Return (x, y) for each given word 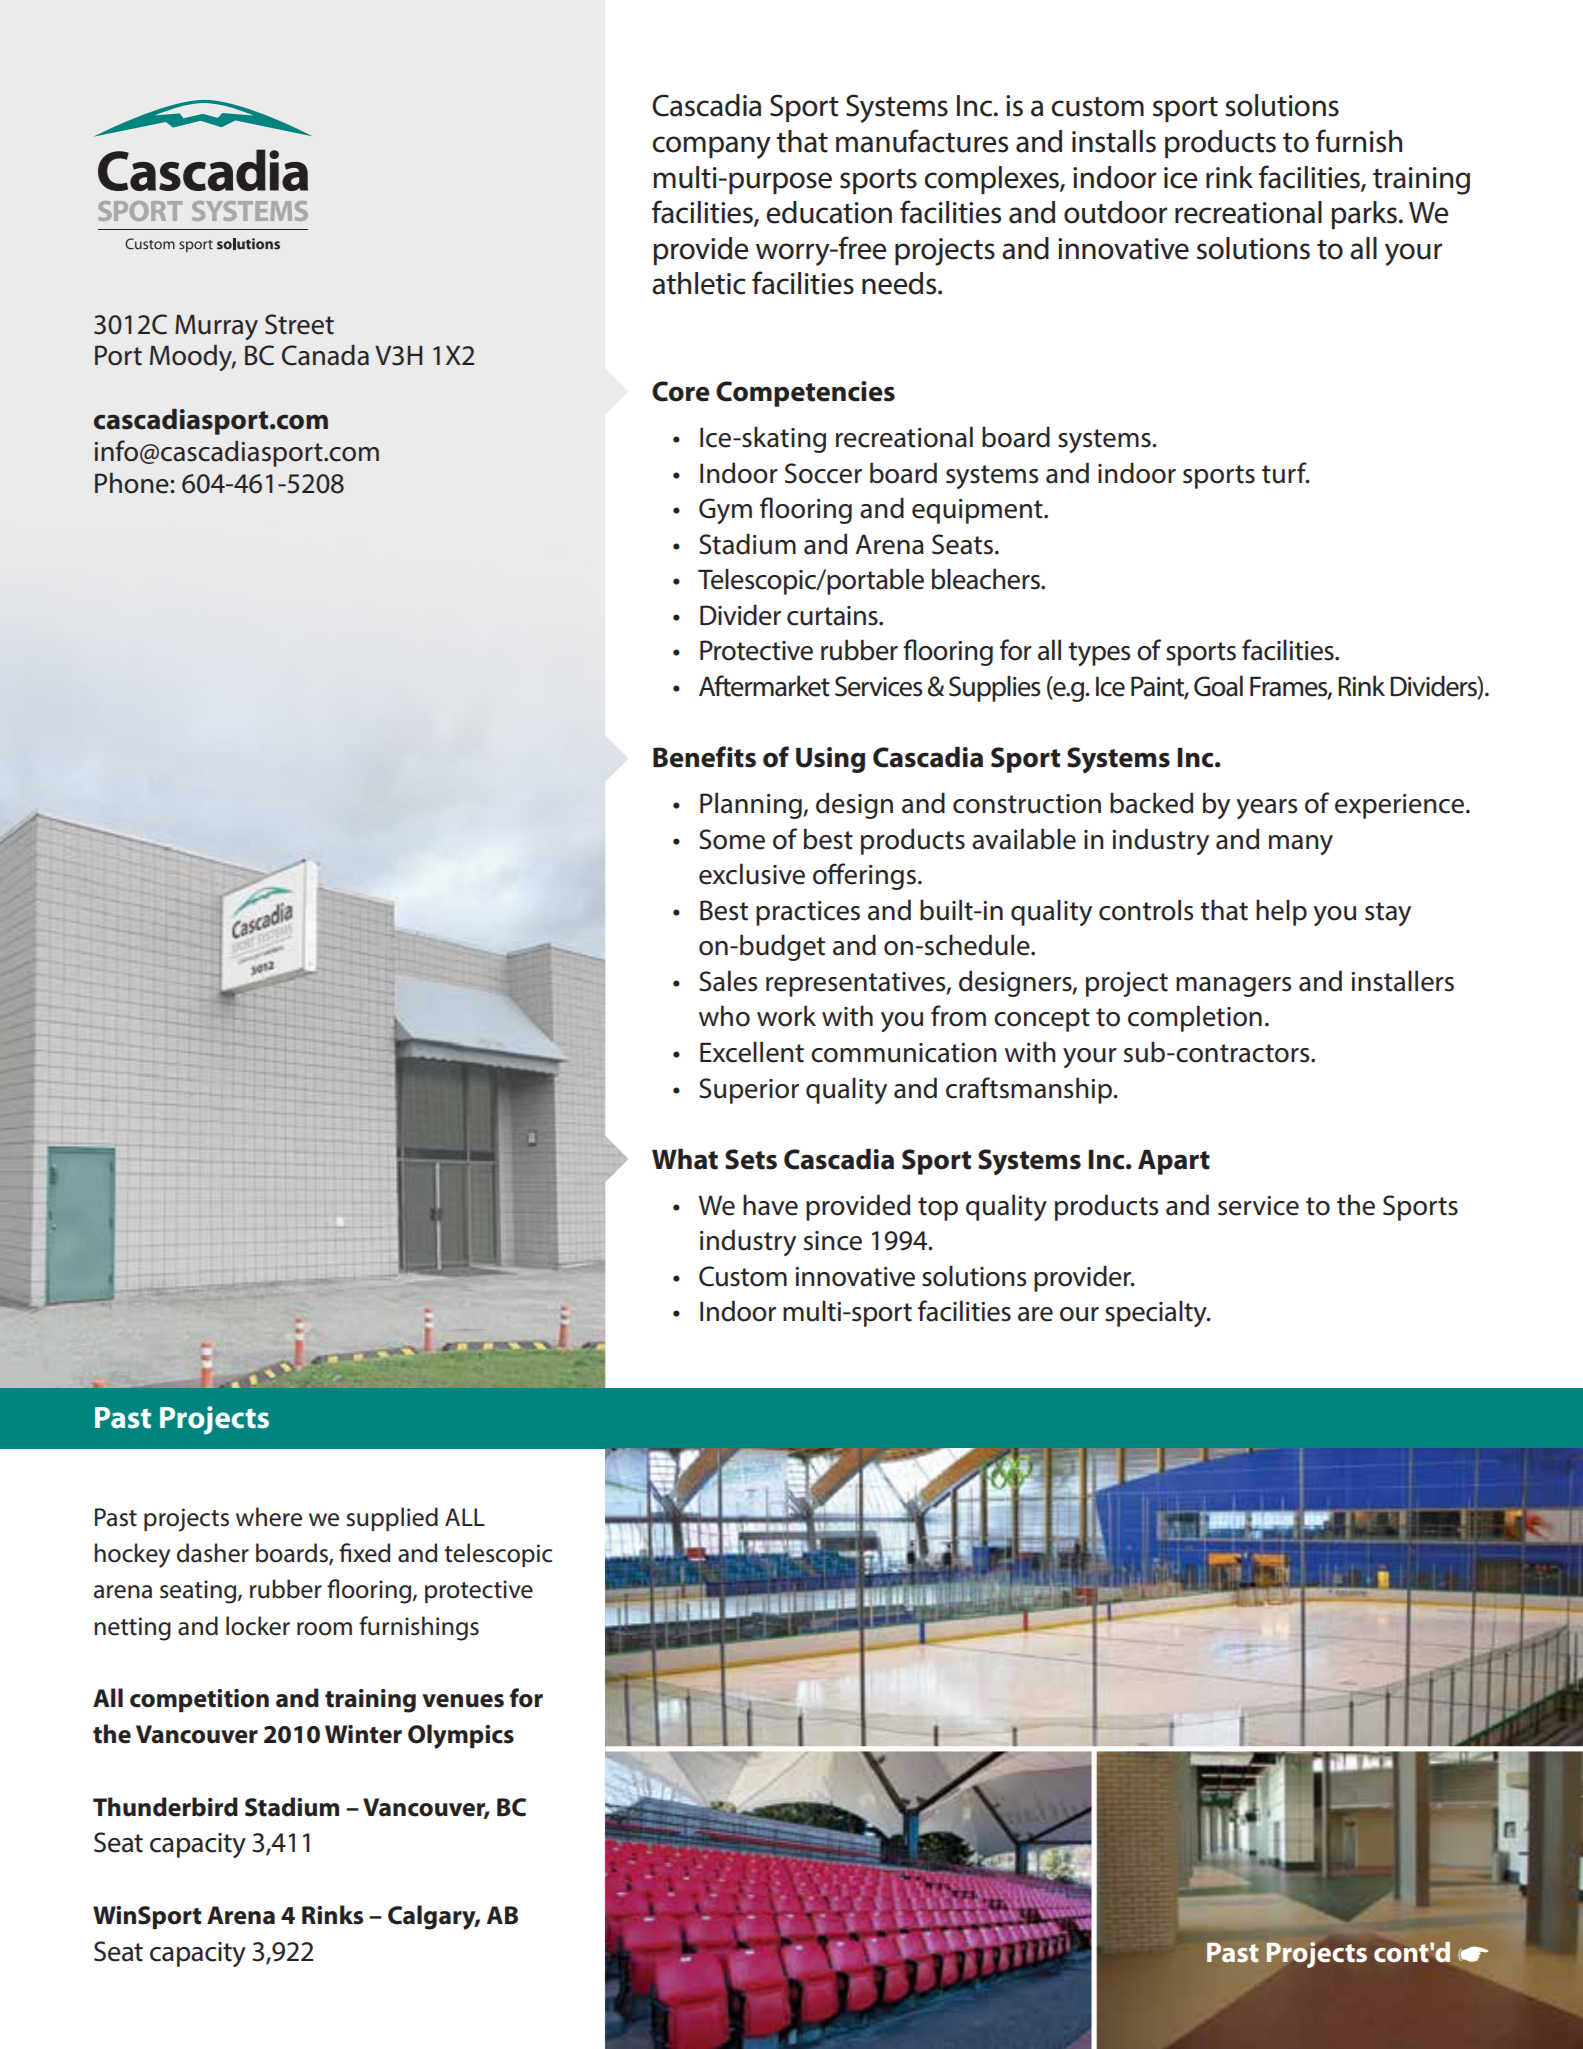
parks (1364, 215)
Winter (363, 1734)
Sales (728, 981)
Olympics (461, 1736)
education (829, 212)
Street (299, 324)
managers (1233, 987)
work (786, 1016)
